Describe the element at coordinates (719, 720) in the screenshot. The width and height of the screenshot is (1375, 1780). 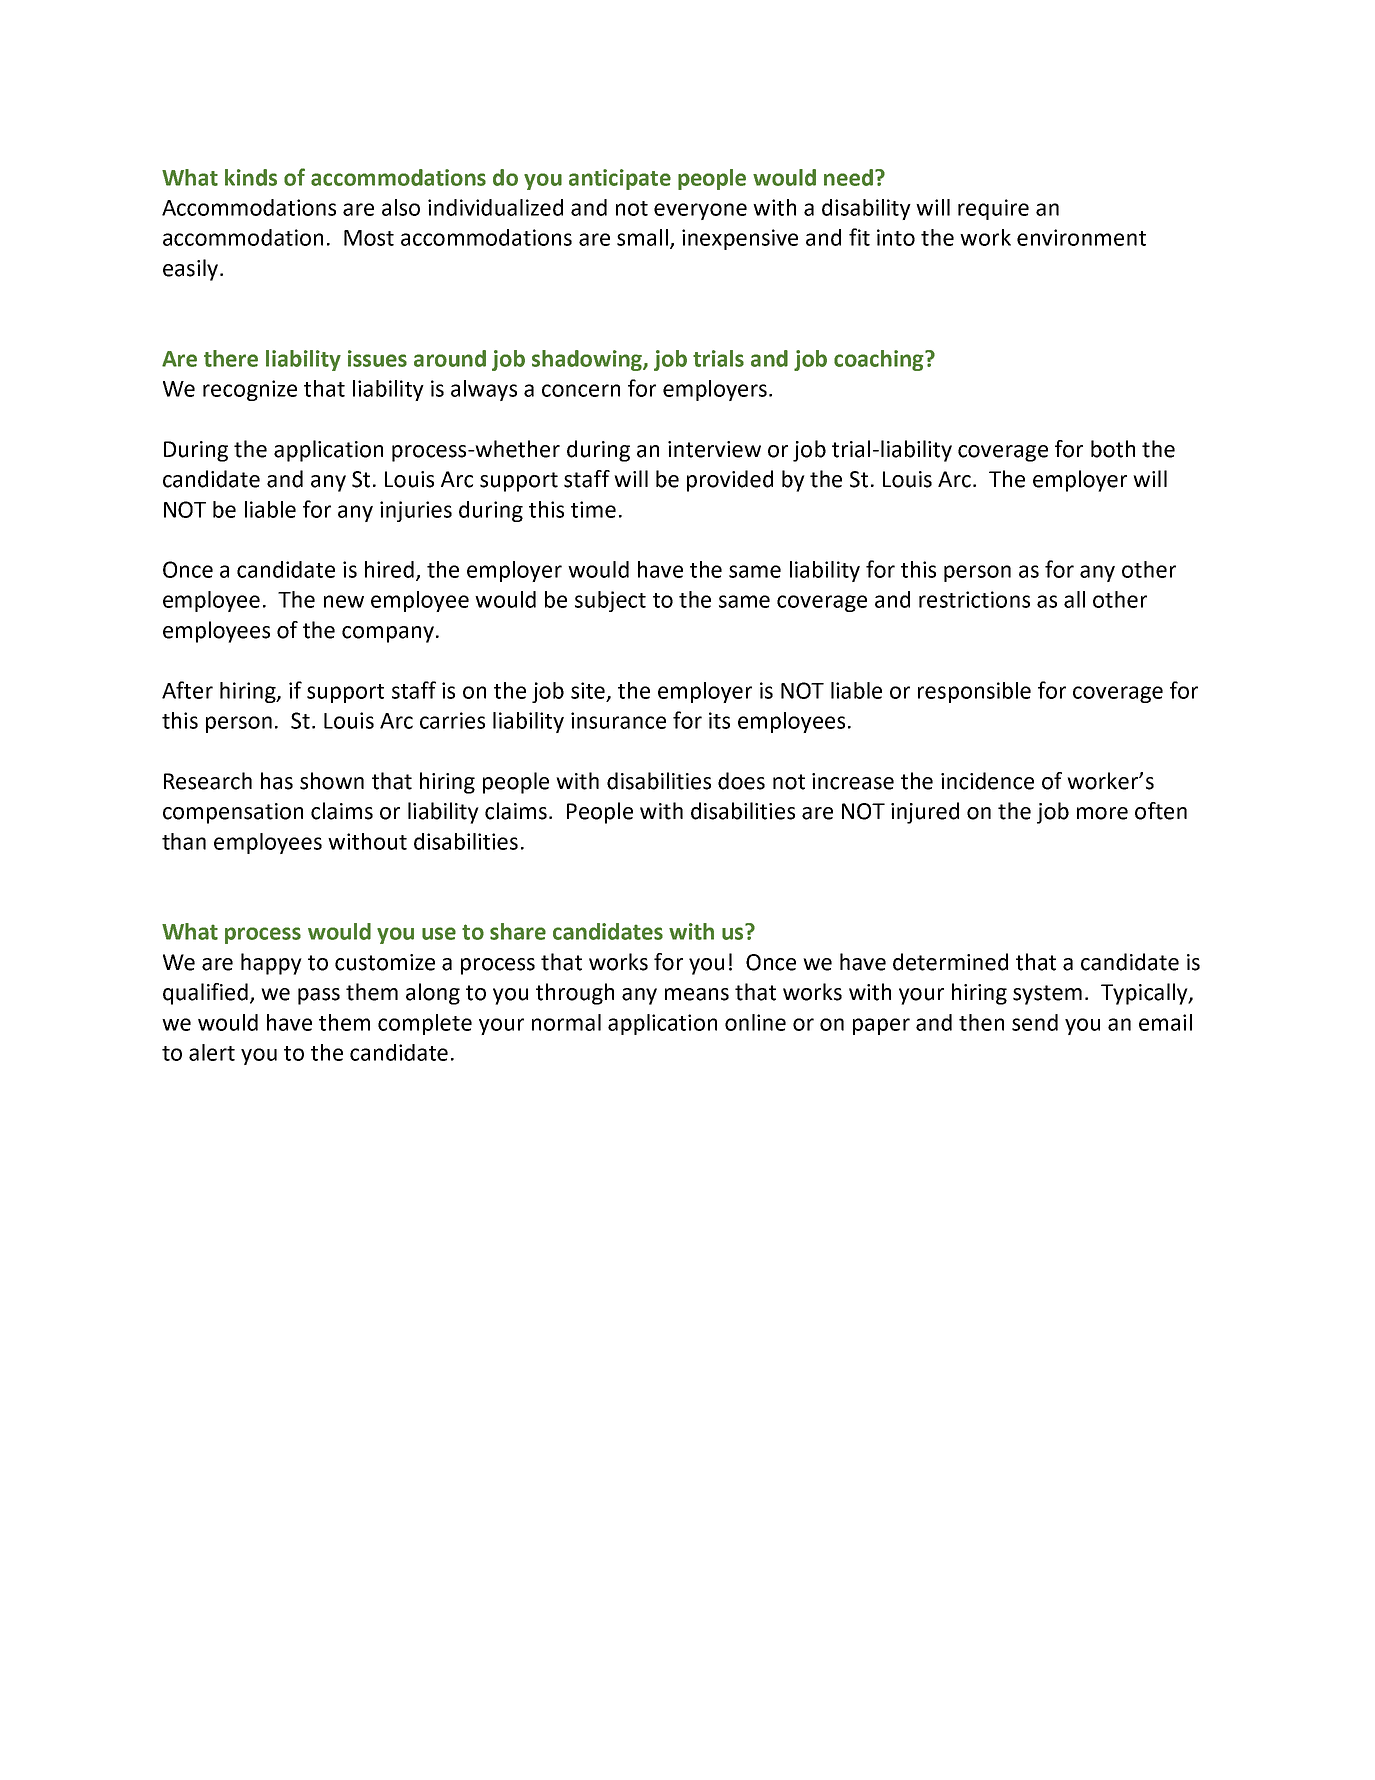
I see `its` at that location.
